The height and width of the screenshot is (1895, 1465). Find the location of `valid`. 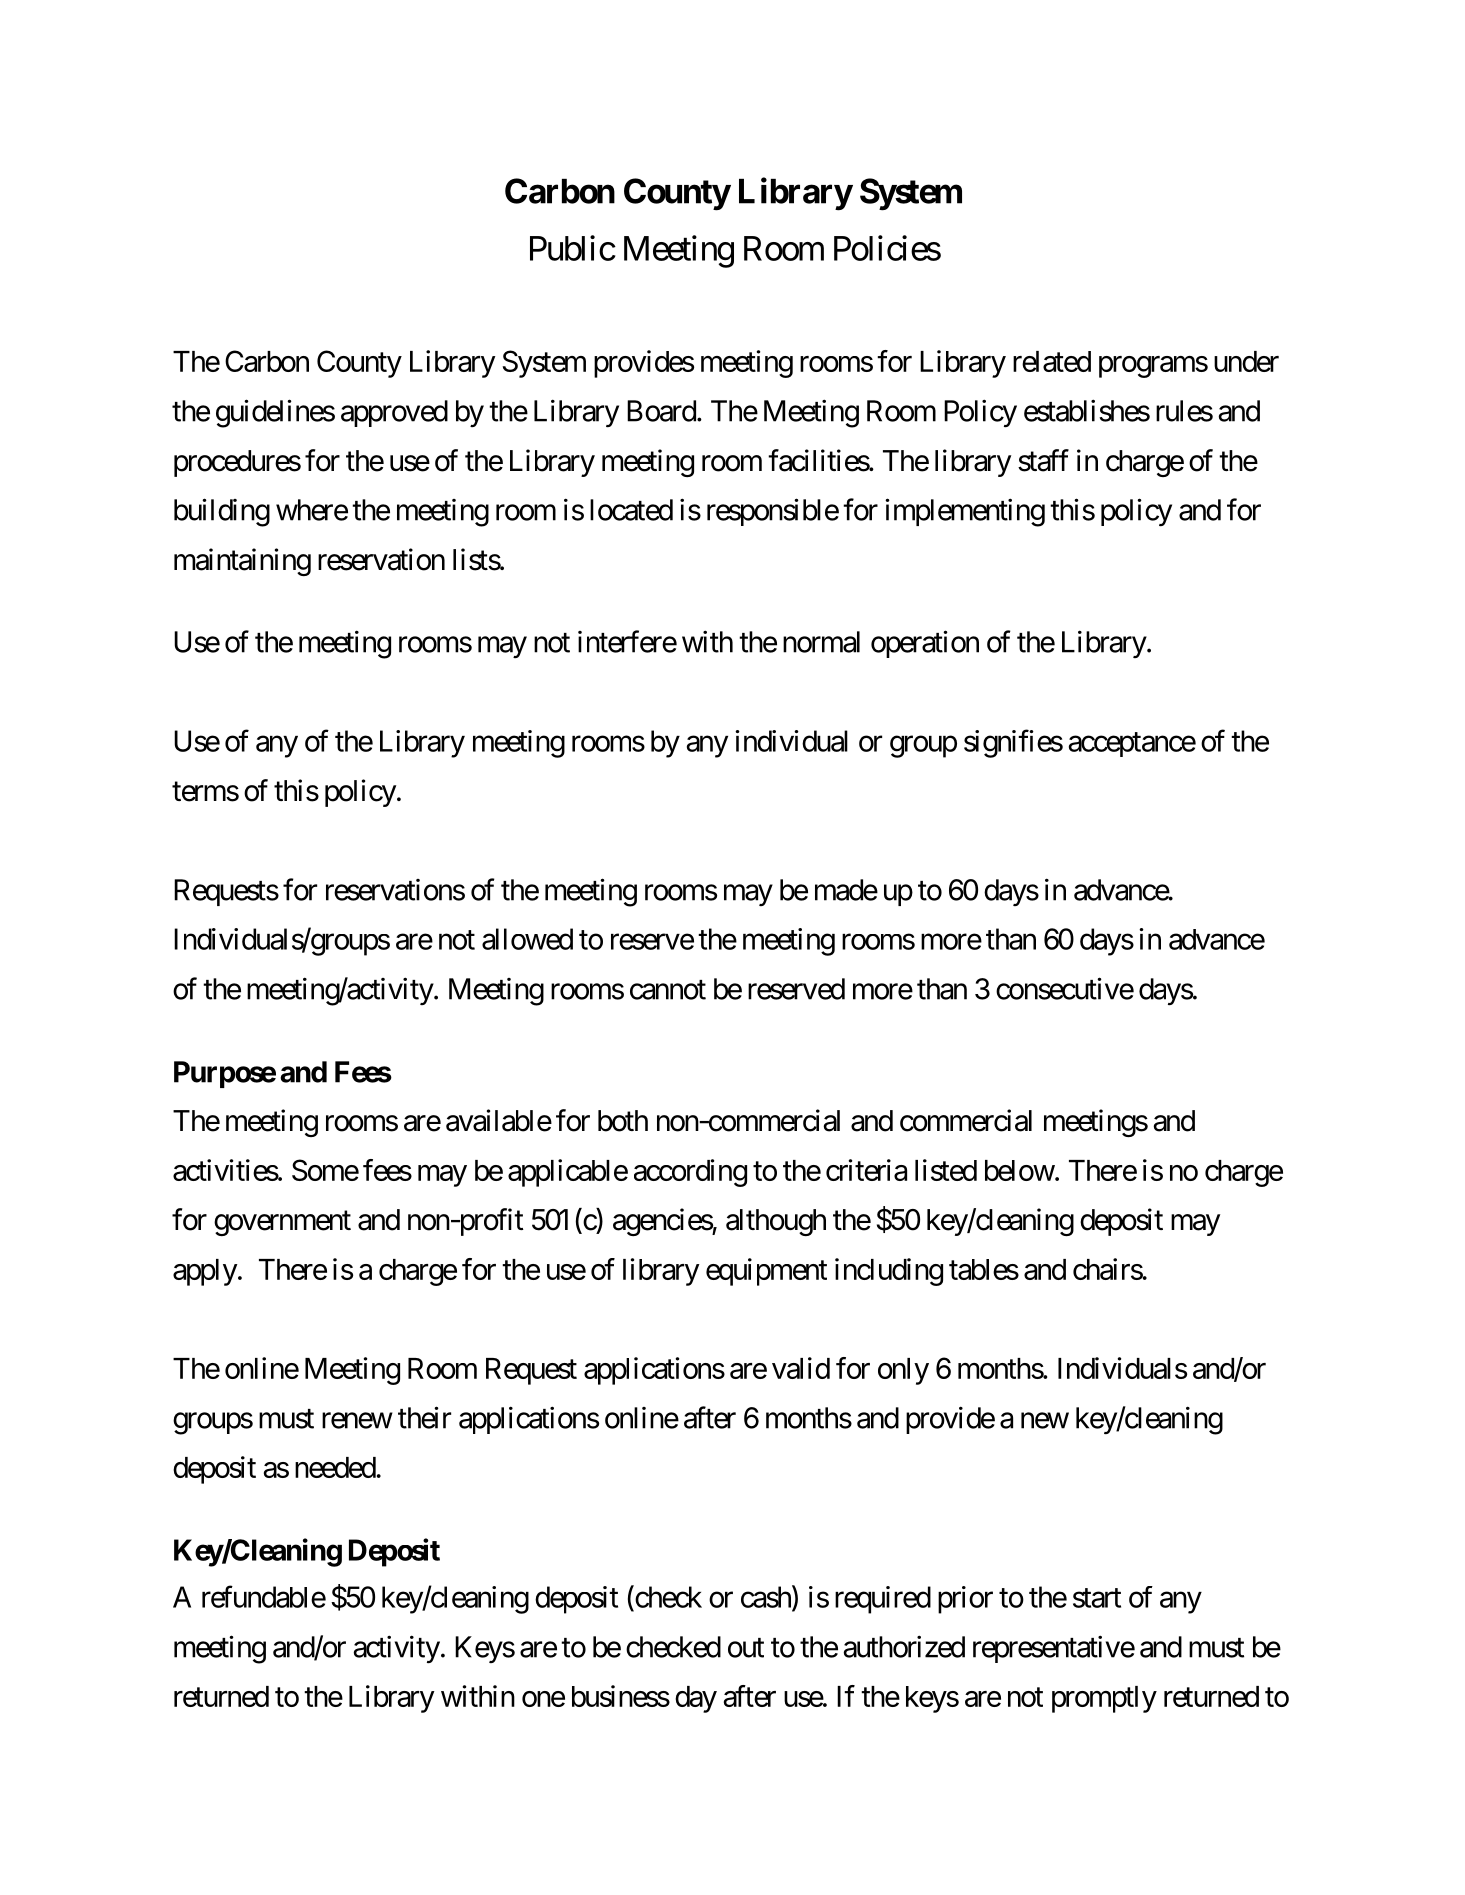

valid is located at coordinates (801, 1368).
